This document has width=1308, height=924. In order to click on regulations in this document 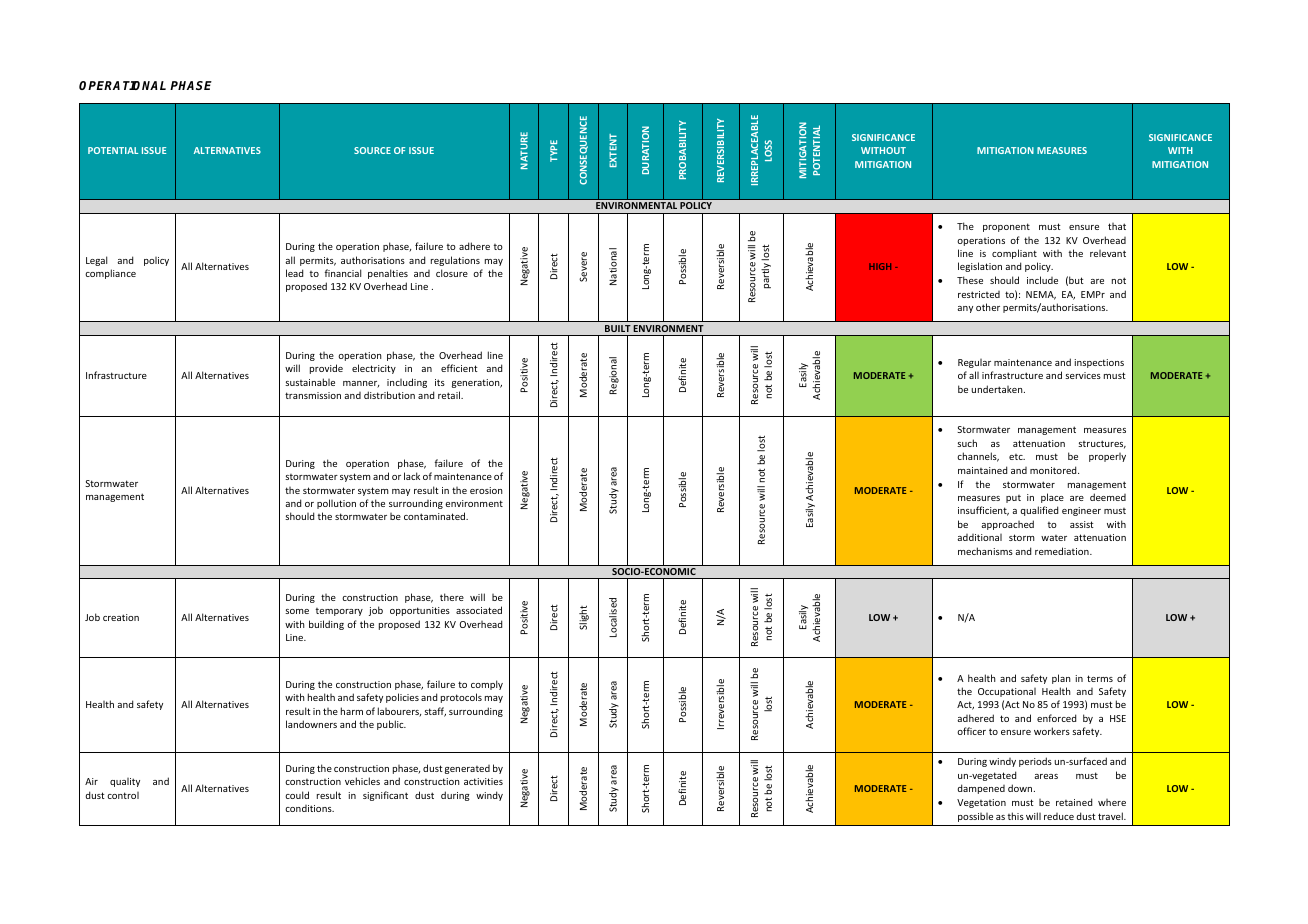, I will do `click(455, 261)`.
